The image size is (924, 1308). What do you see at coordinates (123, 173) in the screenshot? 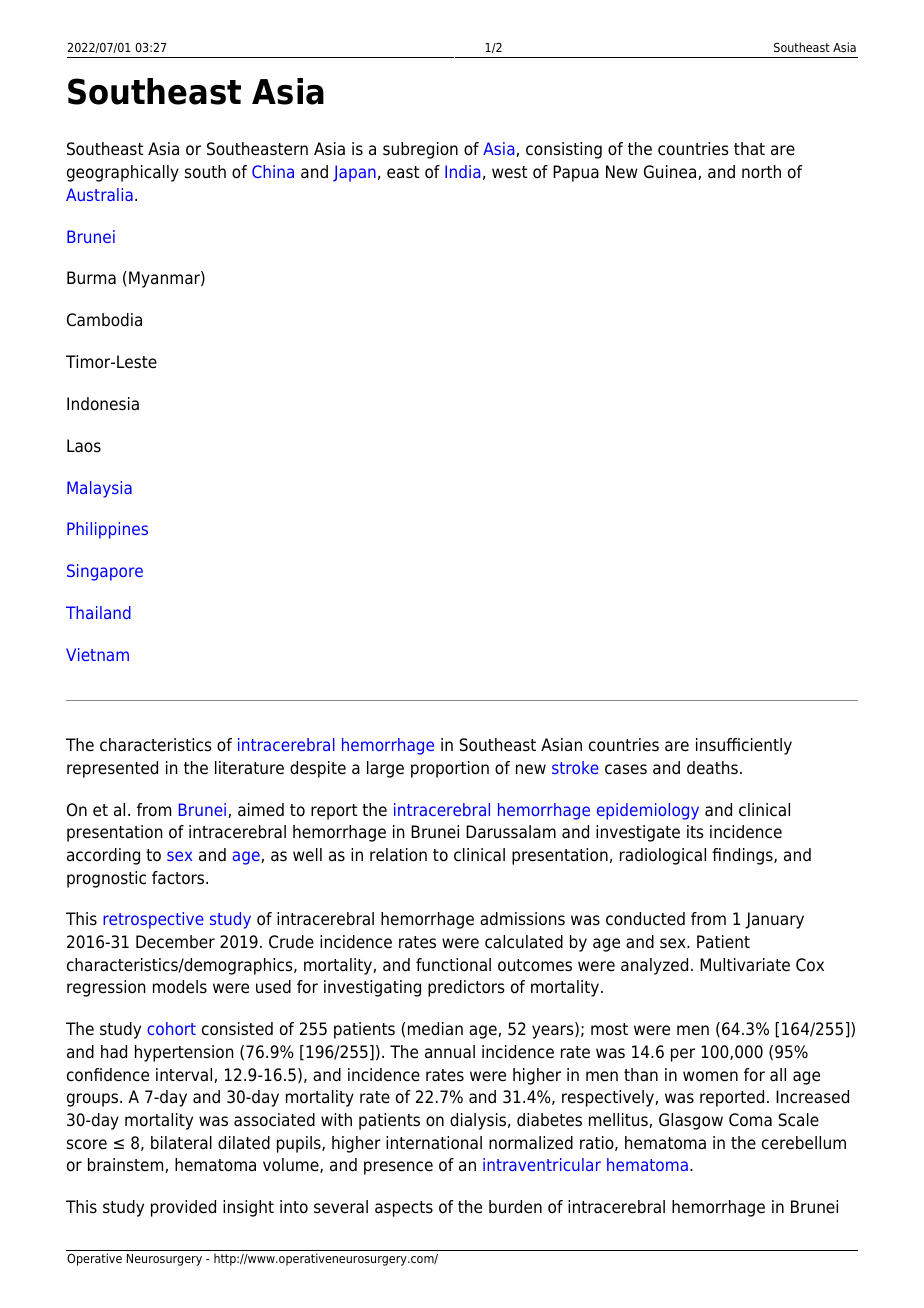
I see `geographically` at bounding box center [123, 173].
